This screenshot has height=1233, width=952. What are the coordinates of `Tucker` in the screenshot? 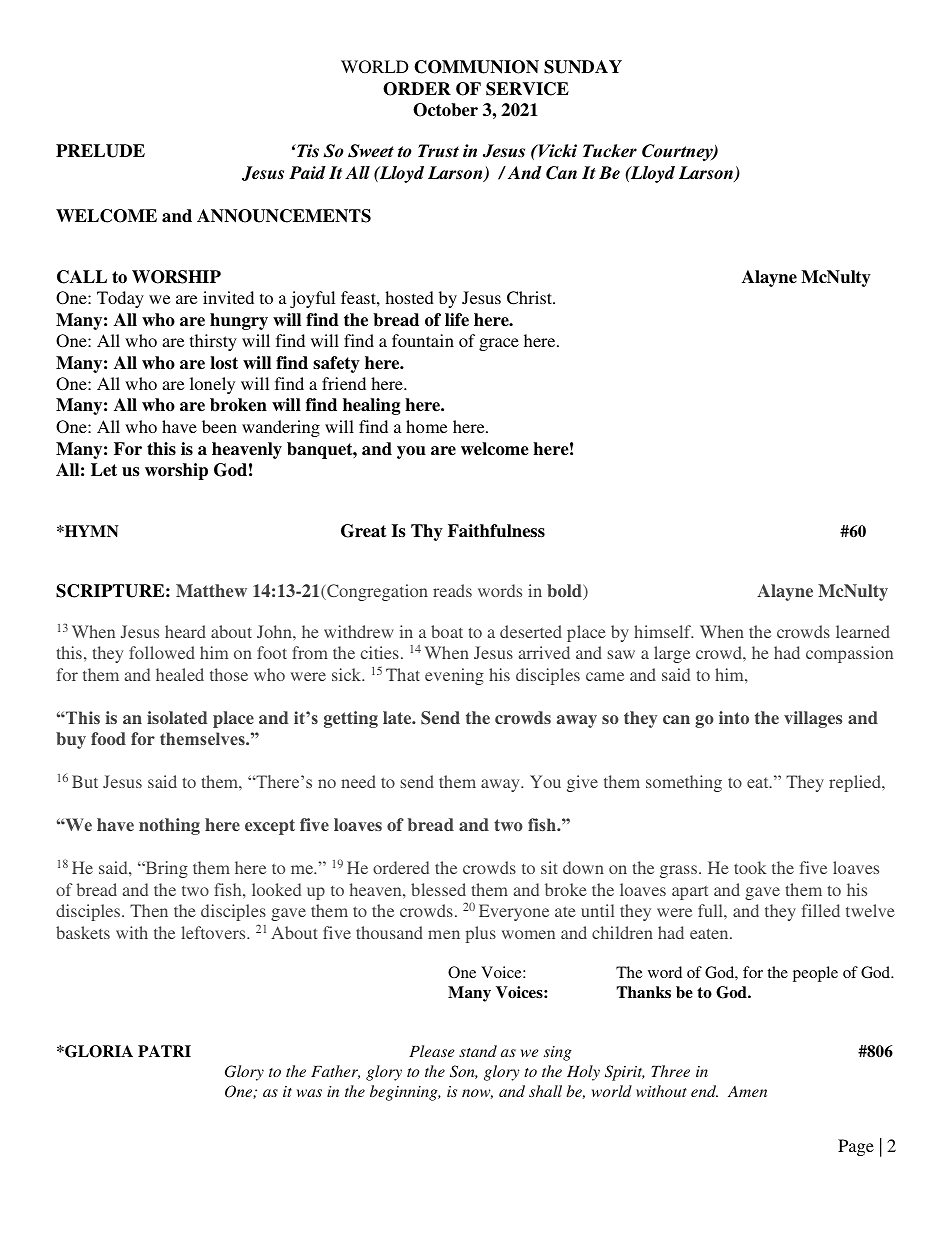 It's located at (610, 151).
